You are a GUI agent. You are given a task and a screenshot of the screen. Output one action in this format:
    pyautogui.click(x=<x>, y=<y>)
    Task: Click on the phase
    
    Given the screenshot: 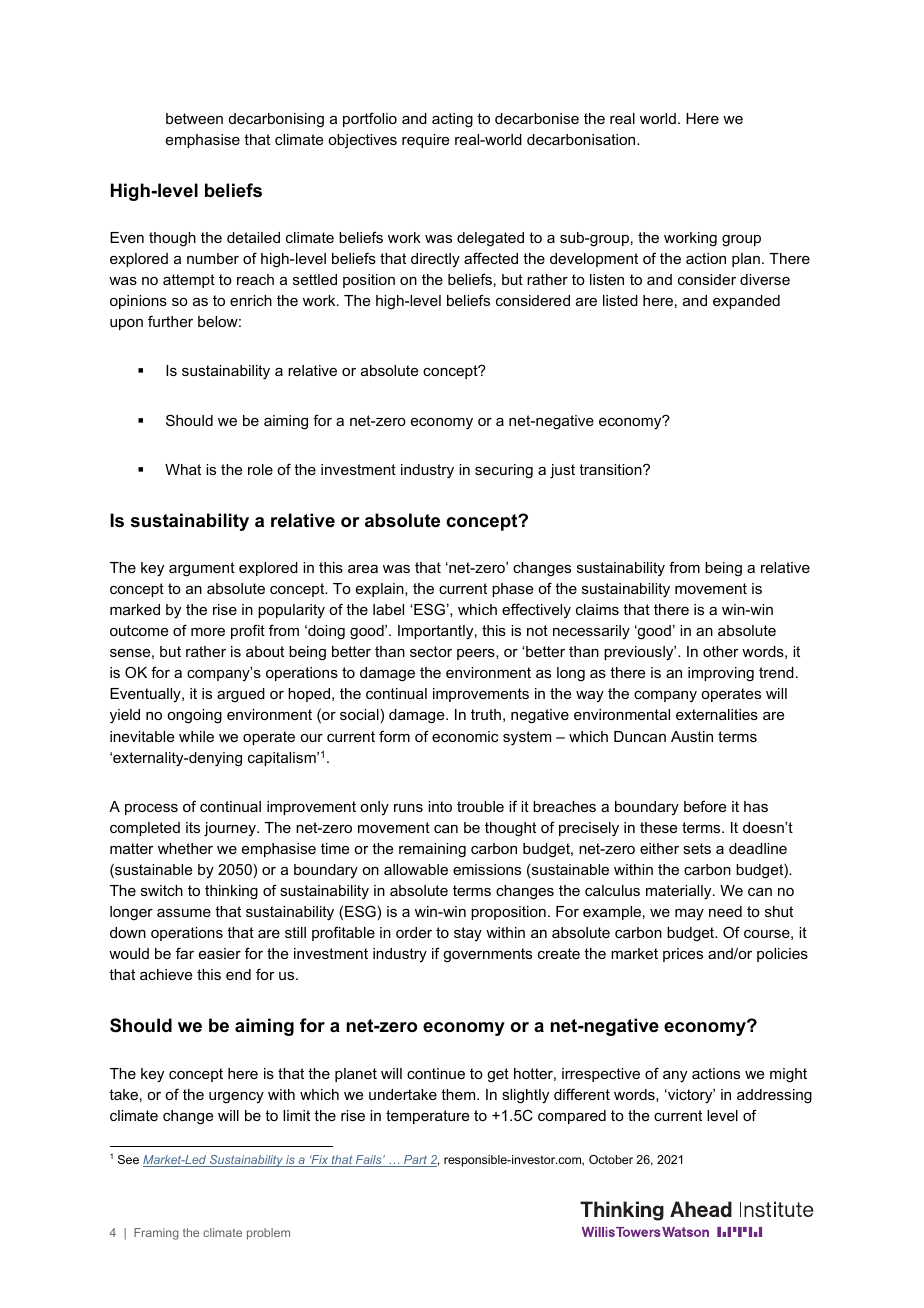 What is the action you would take?
    pyautogui.click(x=512, y=590)
